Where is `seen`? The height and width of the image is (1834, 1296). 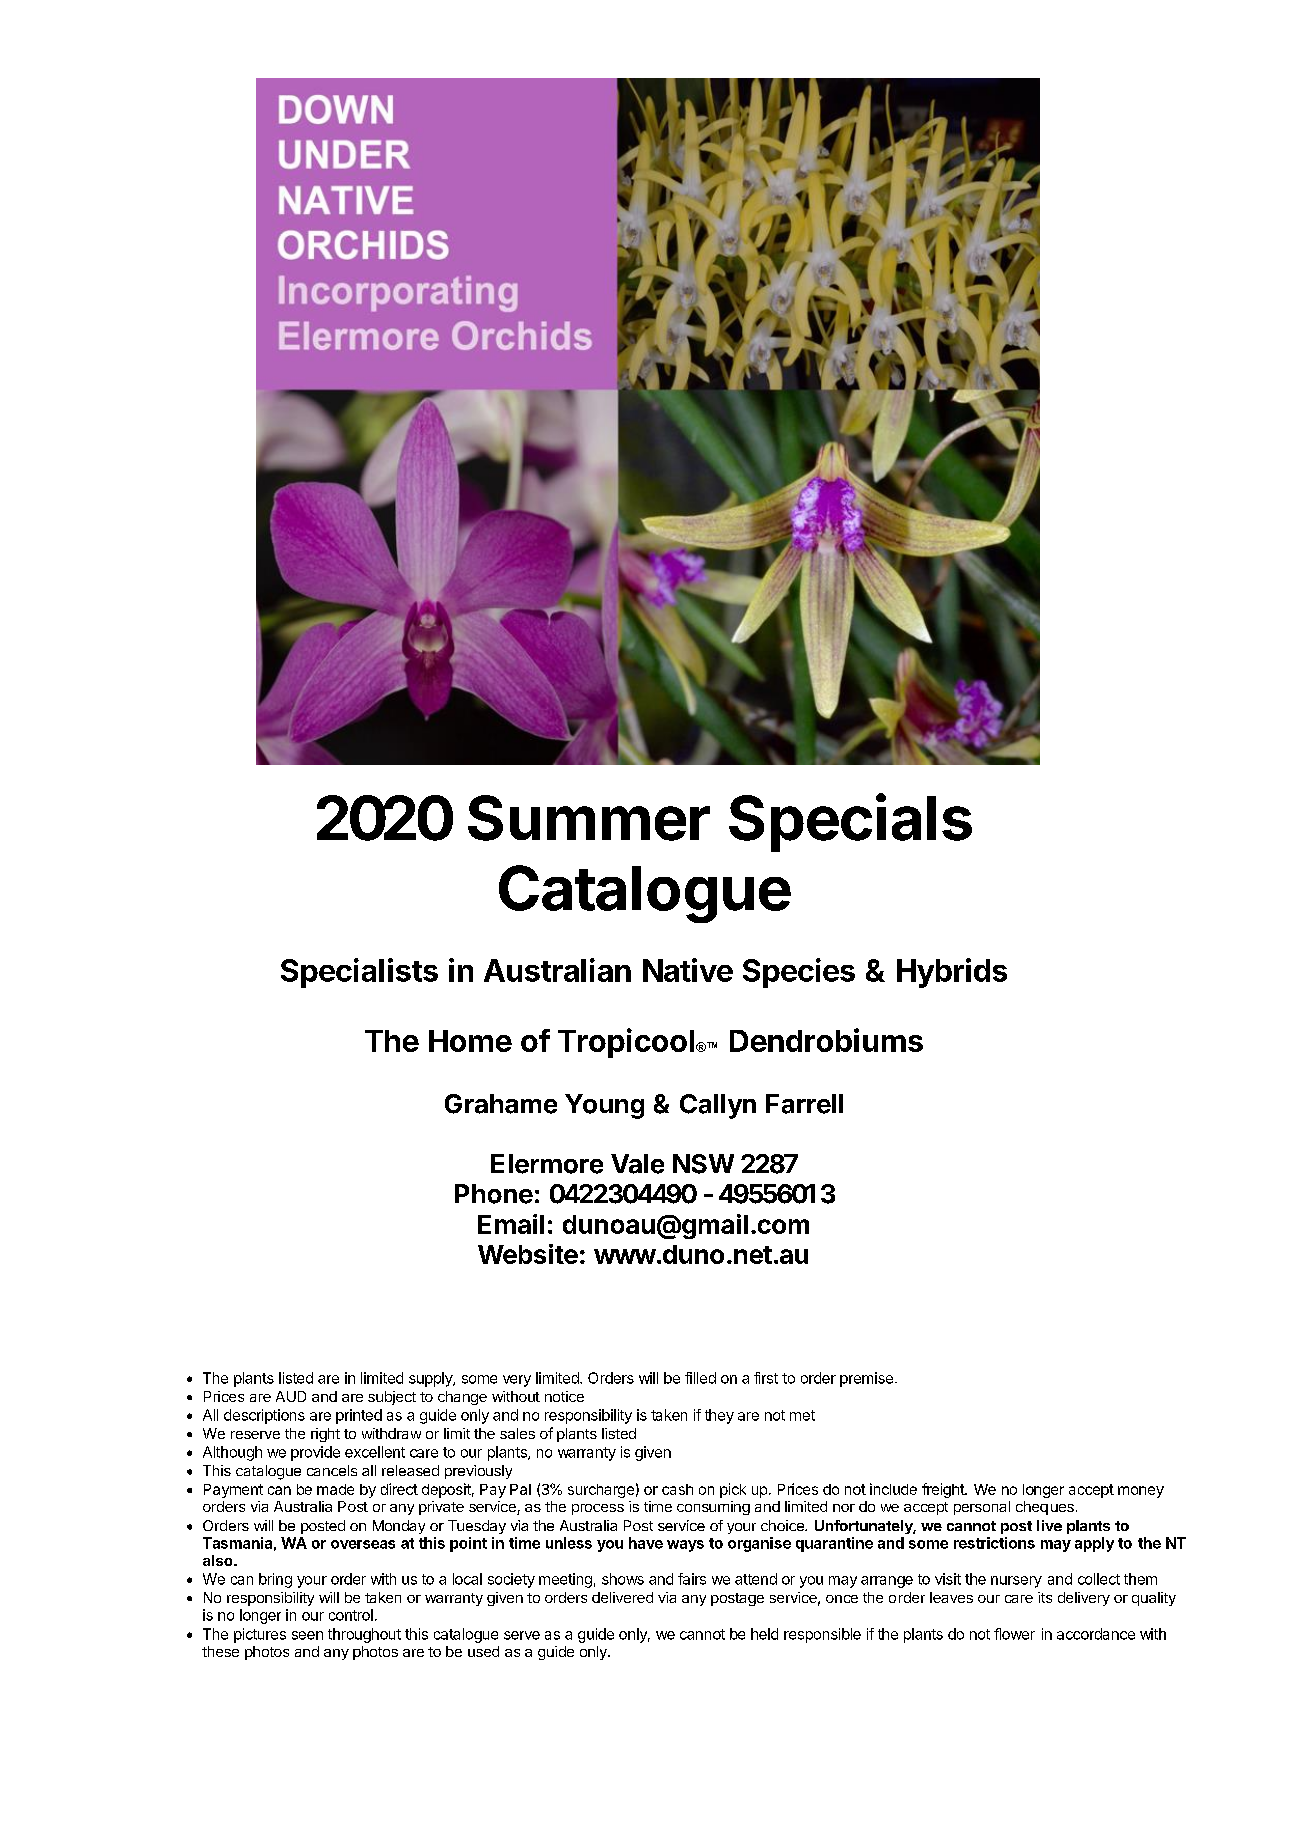
seen is located at coordinates (307, 1635).
